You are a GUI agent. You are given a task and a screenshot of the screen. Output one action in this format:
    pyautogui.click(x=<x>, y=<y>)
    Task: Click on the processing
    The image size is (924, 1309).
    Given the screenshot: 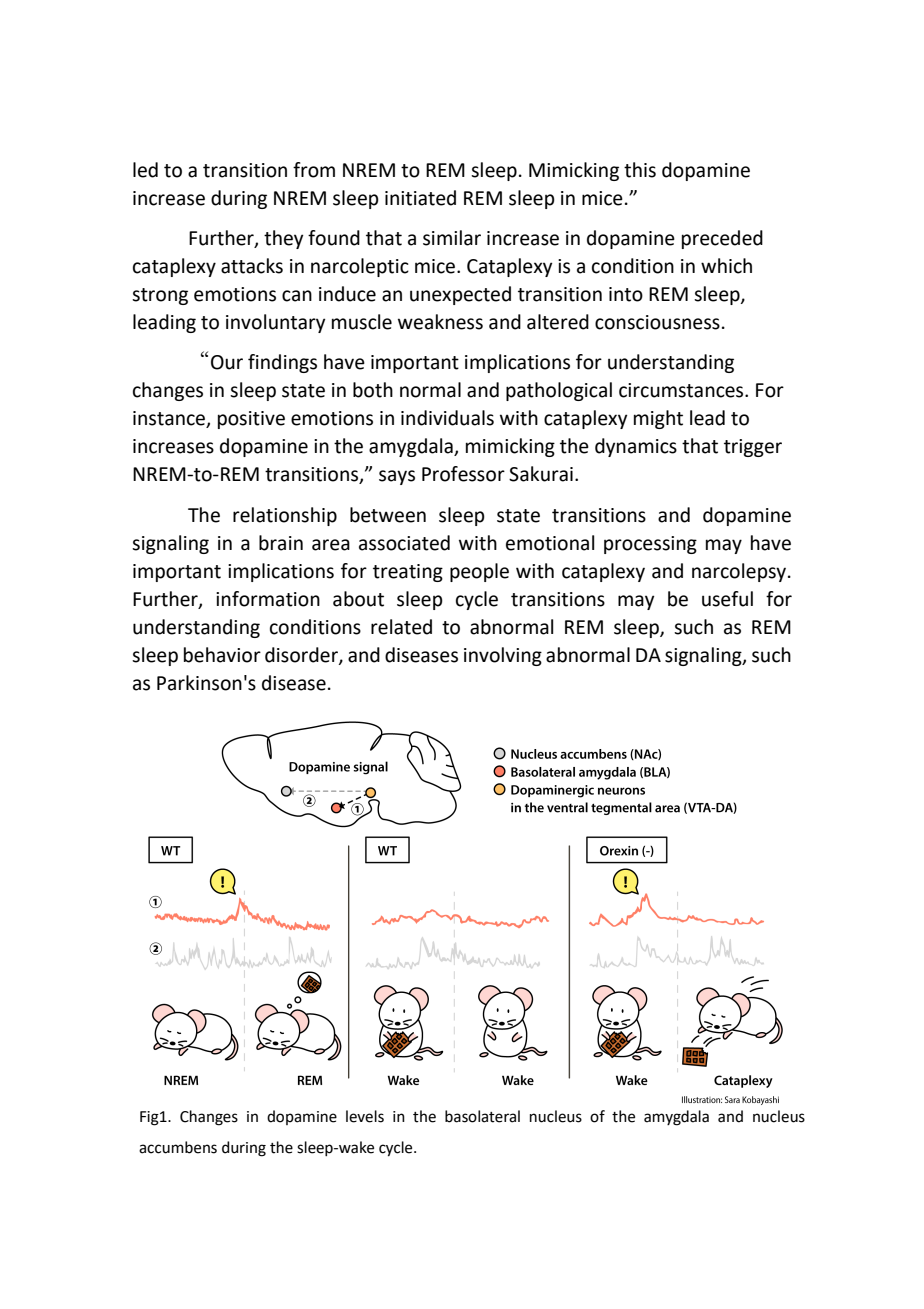 What is the action you would take?
    pyautogui.click(x=650, y=545)
